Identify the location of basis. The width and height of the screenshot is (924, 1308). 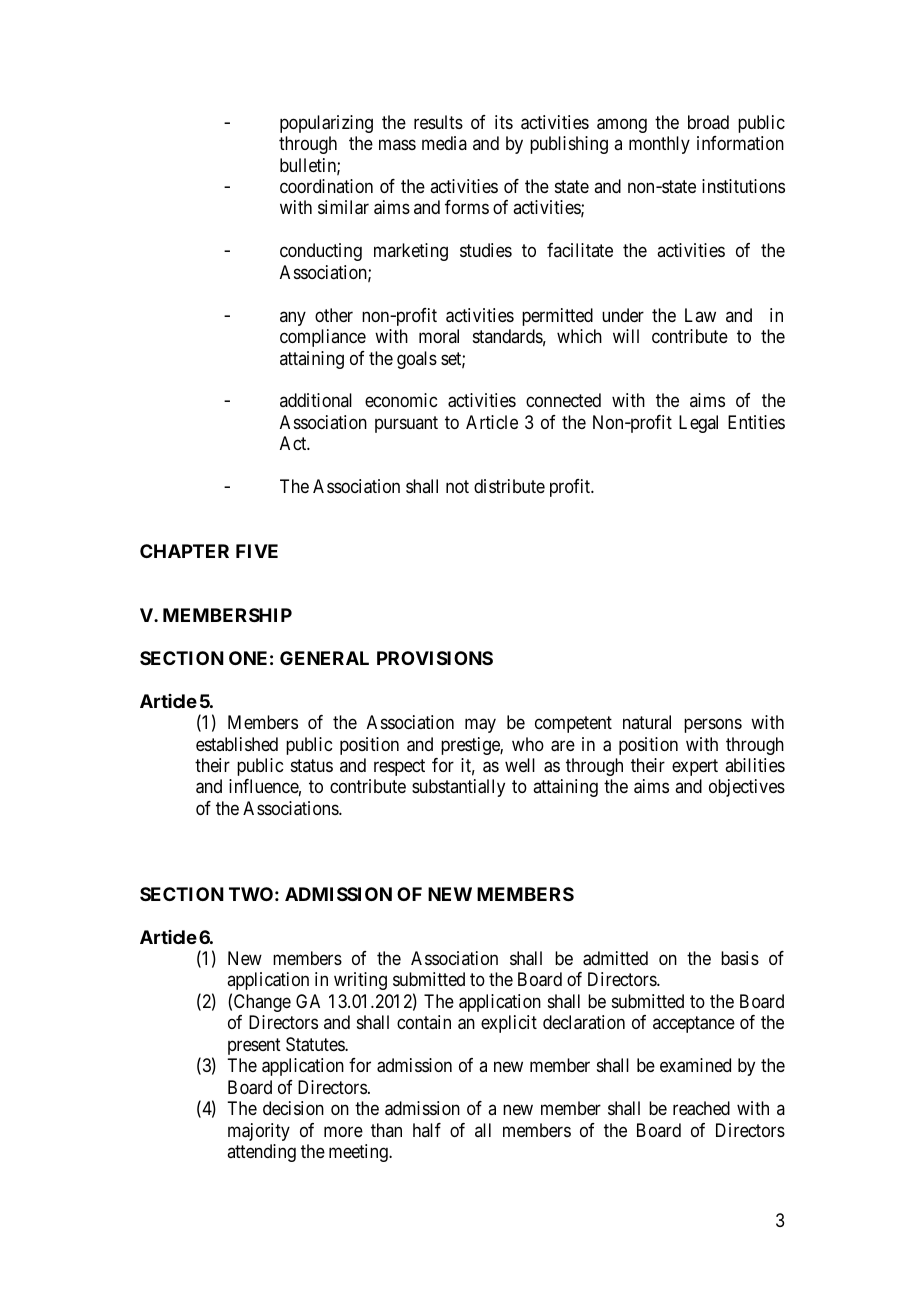
(740, 958).
